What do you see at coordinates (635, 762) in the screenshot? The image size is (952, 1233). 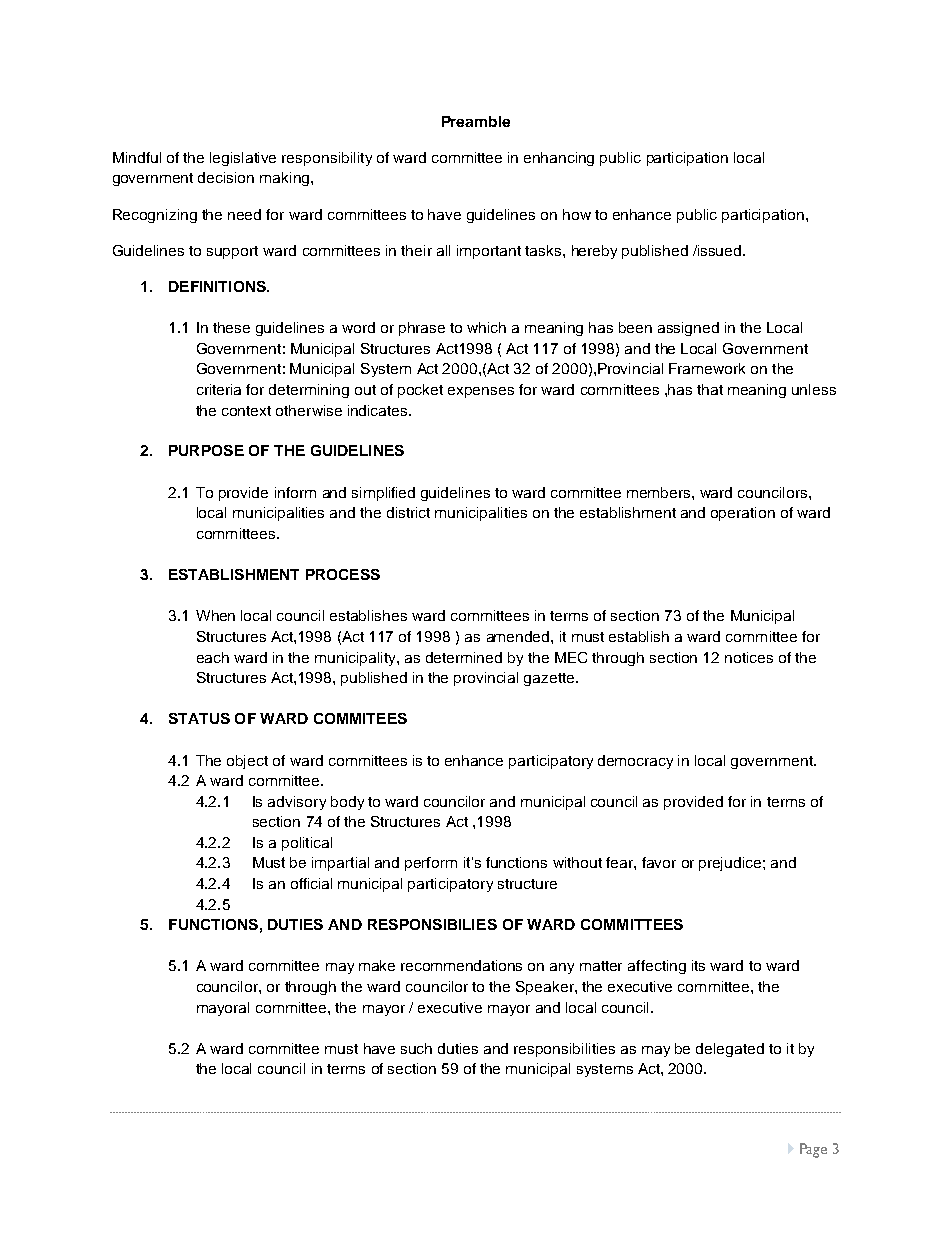 I see `democracy` at bounding box center [635, 762].
